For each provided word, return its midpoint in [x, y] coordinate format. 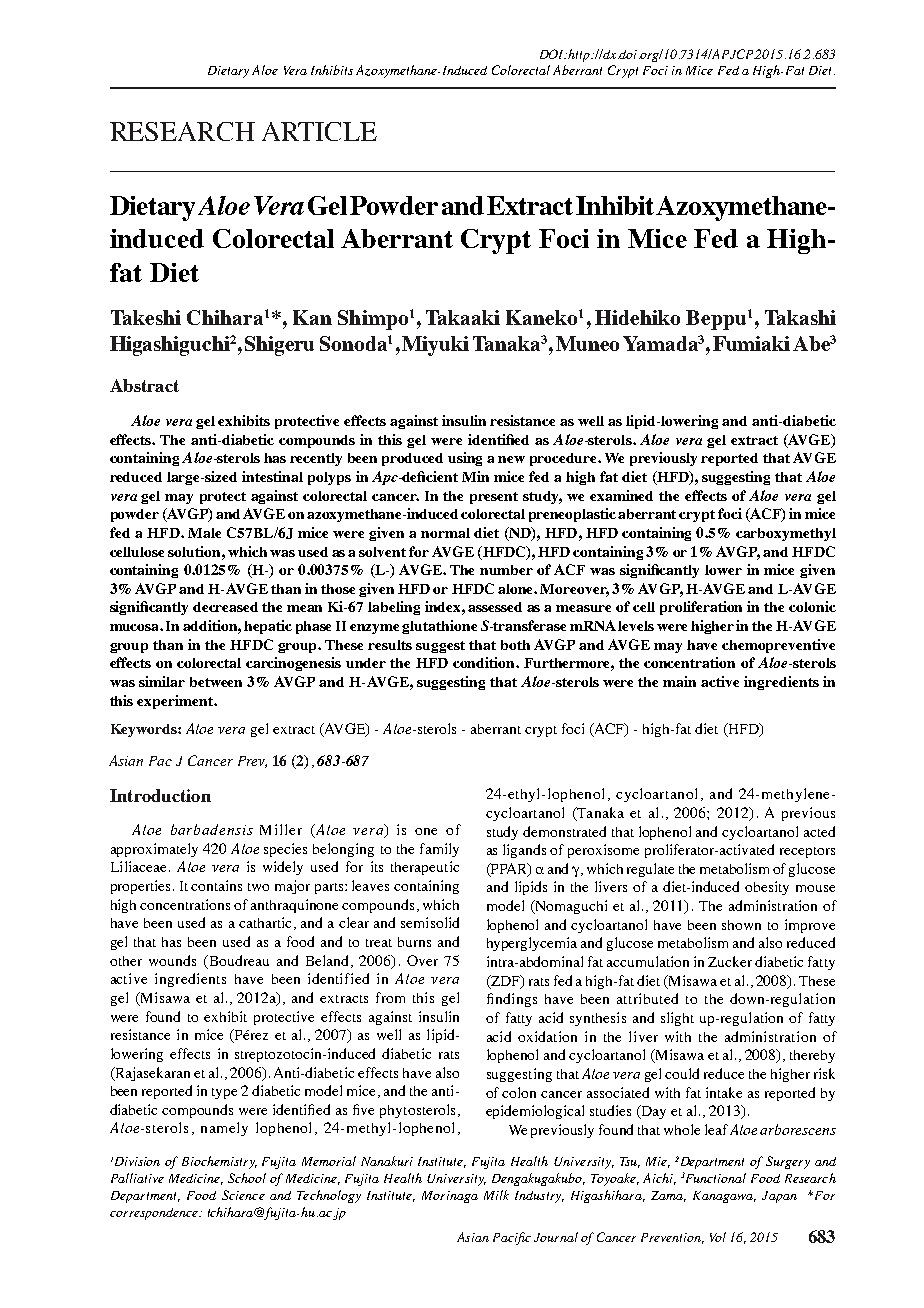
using [465, 459]
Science [243, 1195]
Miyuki [435, 346]
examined [621, 495]
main [679, 681]
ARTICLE [319, 131]
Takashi [800, 317]
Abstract [144, 385]
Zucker [730, 961]
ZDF [506, 981]
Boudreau [238, 960]
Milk [496, 1195]
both [515, 645]
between [216, 682]
